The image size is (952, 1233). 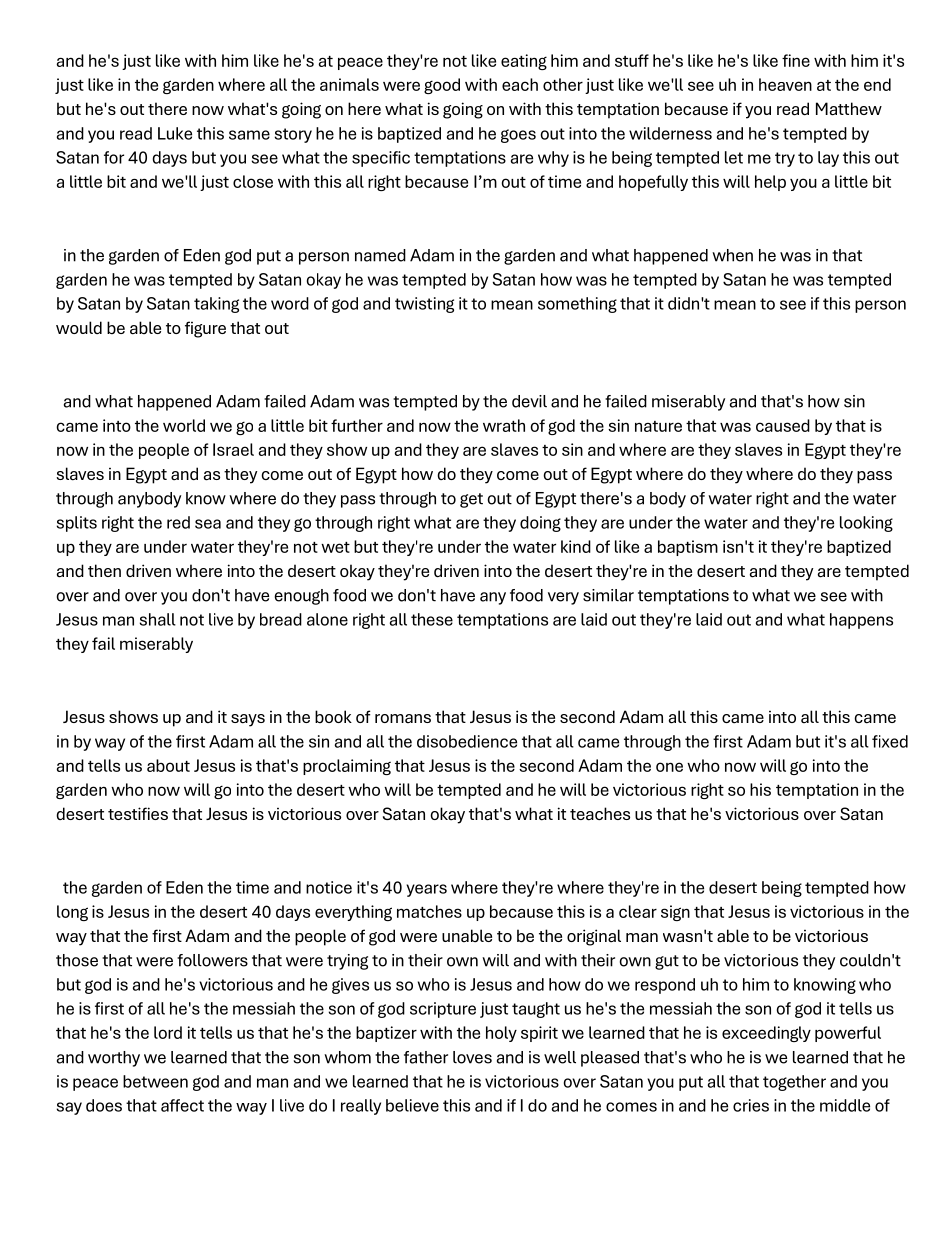 I want to click on loves, so click(x=472, y=1057).
